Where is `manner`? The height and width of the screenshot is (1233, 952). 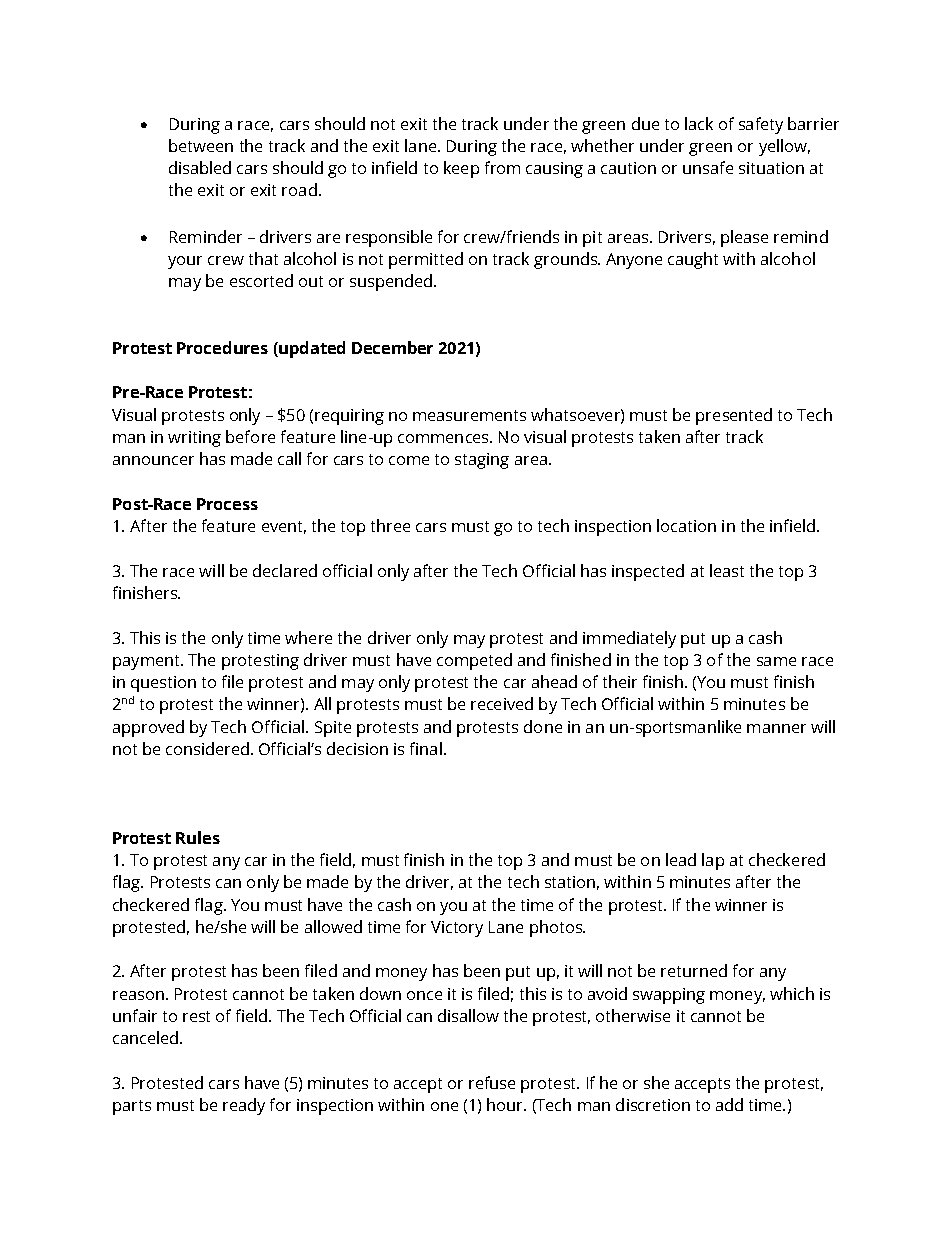
manner is located at coordinates (776, 728).
